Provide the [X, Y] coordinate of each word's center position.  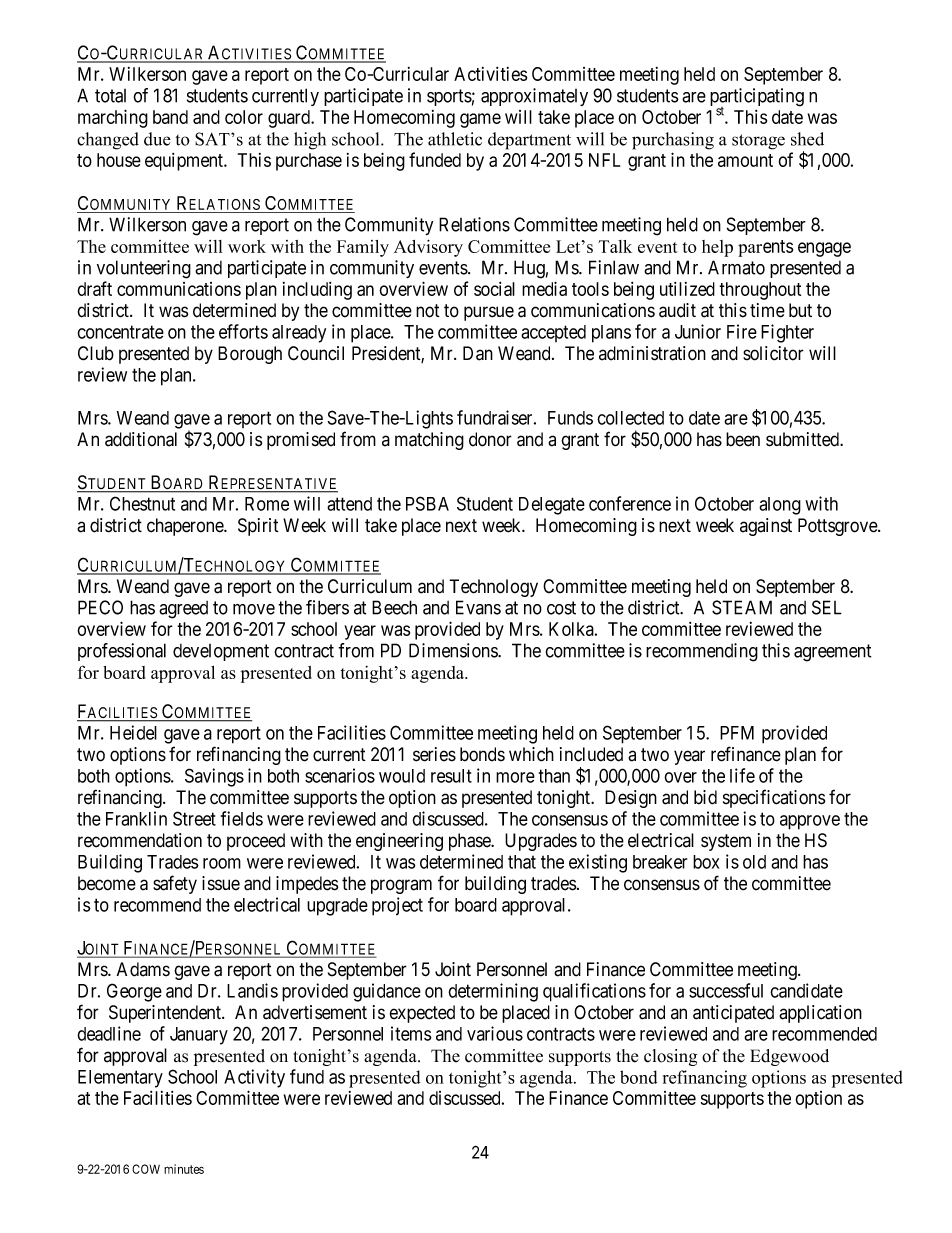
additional [141, 439]
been [743, 439]
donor [490, 439]
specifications [774, 798]
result [451, 776]
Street [194, 818]
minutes [184, 1169]
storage [758, 142]
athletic [455, 139]
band [170, 117]
